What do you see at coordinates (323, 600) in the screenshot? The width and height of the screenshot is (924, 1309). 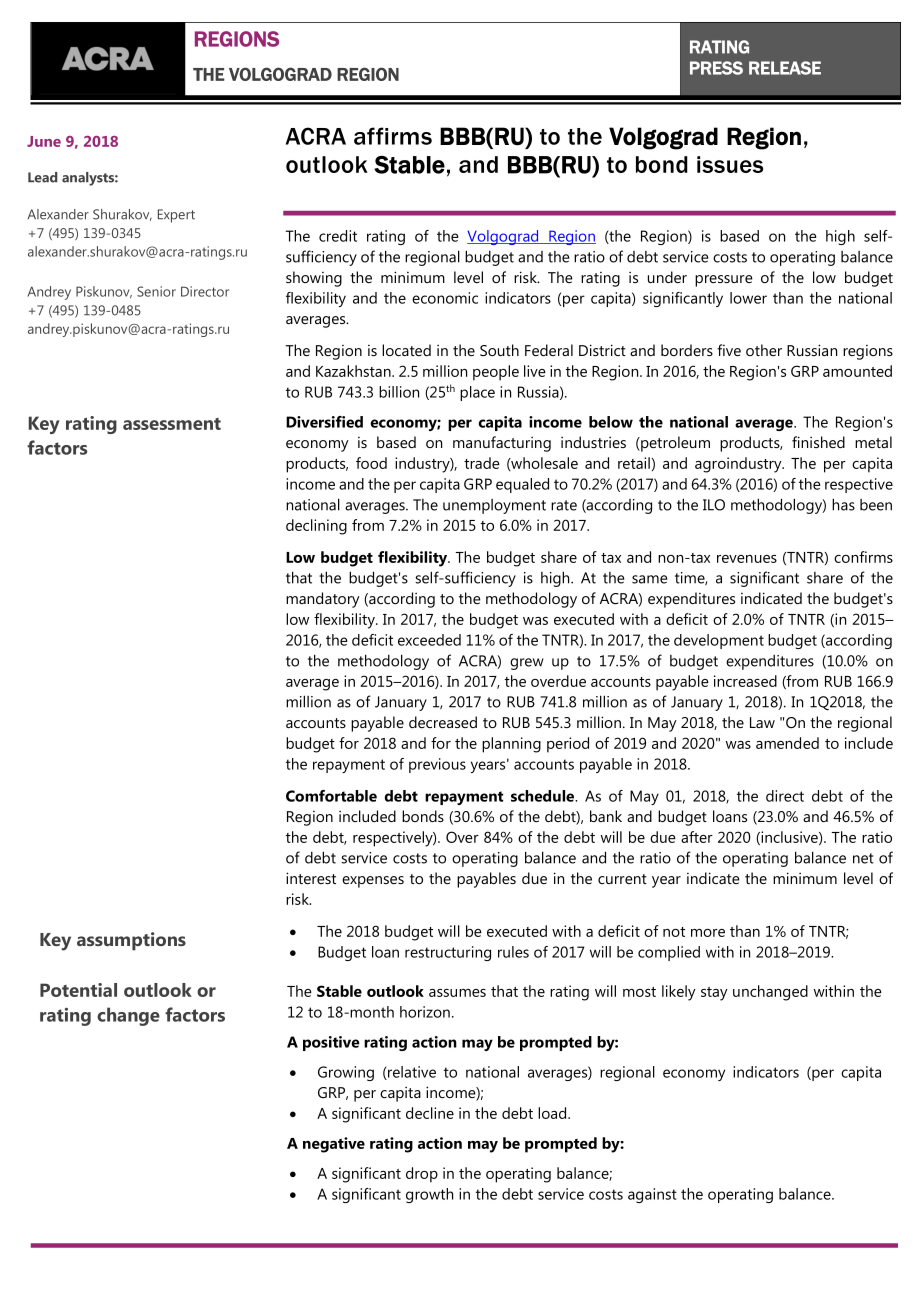 I see `mandatory` at bounding box center [323, 600].
